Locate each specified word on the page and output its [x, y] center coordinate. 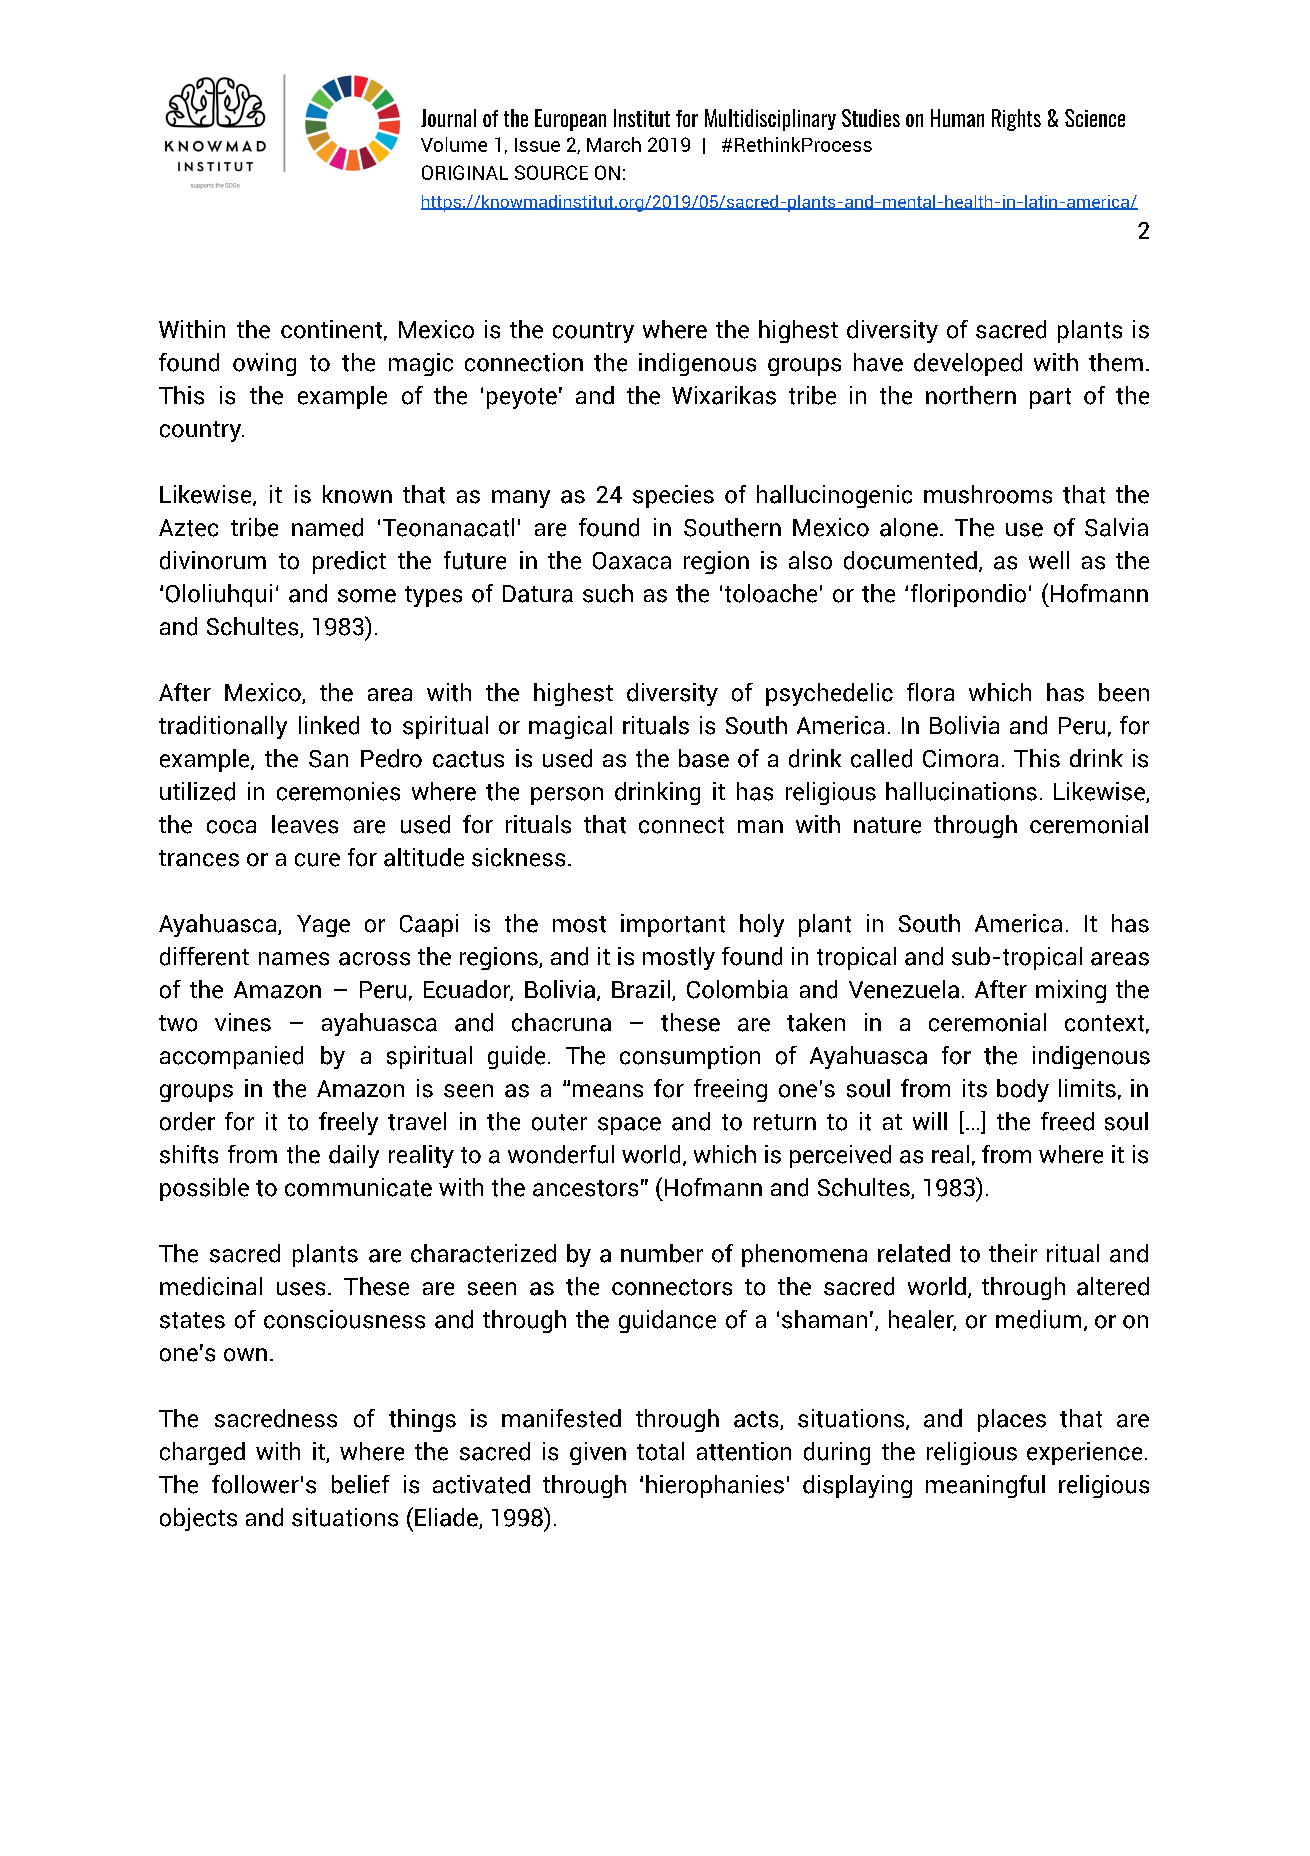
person [567, 796]
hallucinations [961, 791]
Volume [454, 144]
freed [1067, 1121]
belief [361, 1484]
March [614, 144]
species [673, 496]
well [1049, 560]
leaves [305, 824]
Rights [1016, 120]
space [629, 1126]
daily [354, 1156]
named [327, 527]
